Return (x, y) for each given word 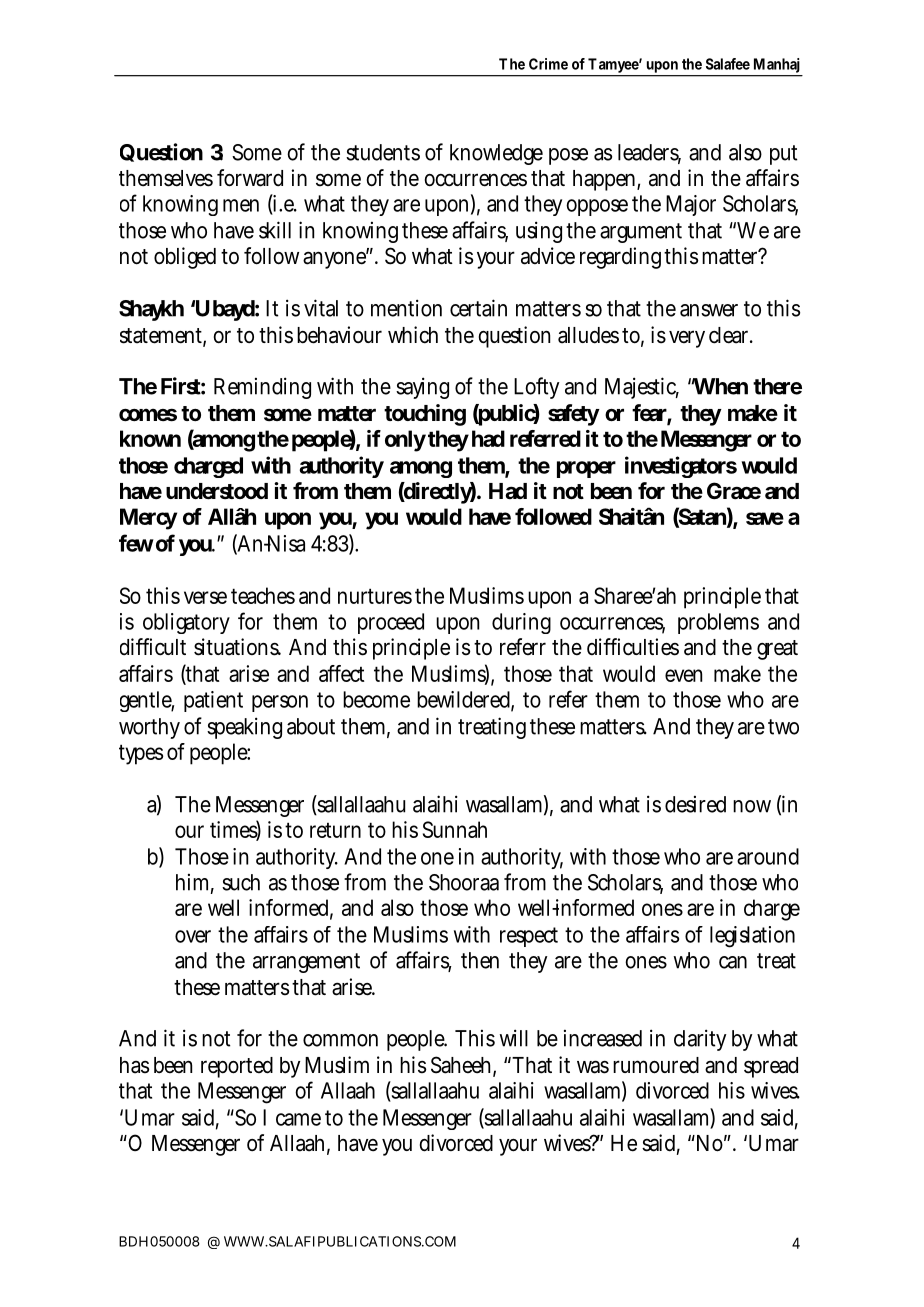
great (777, 650)
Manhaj (776, 67)
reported (237, 1067)
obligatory (186, 623)
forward (250, 178)
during (521, 623)
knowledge (496, 154)
